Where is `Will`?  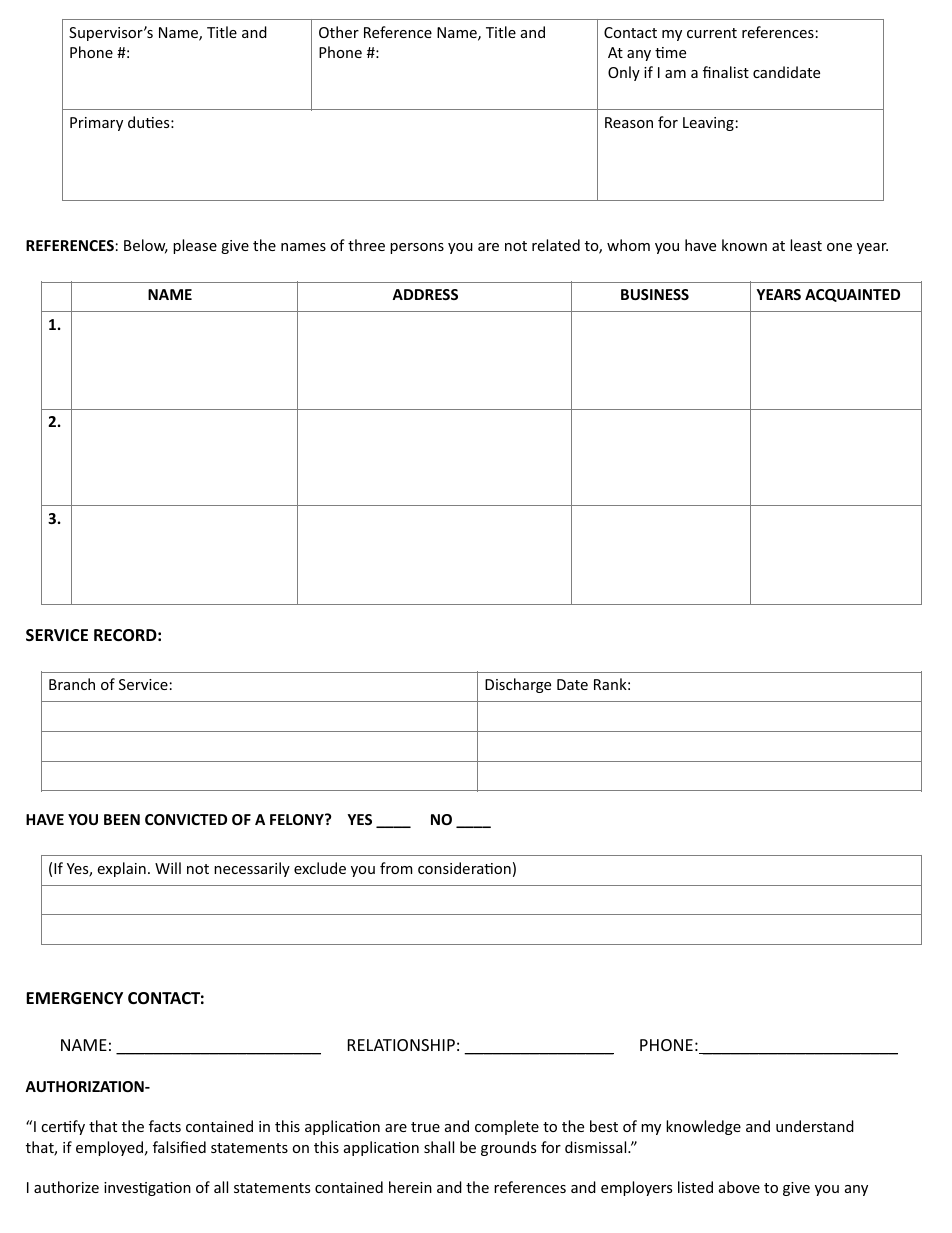 Will is located at coordinates (168, 868).
